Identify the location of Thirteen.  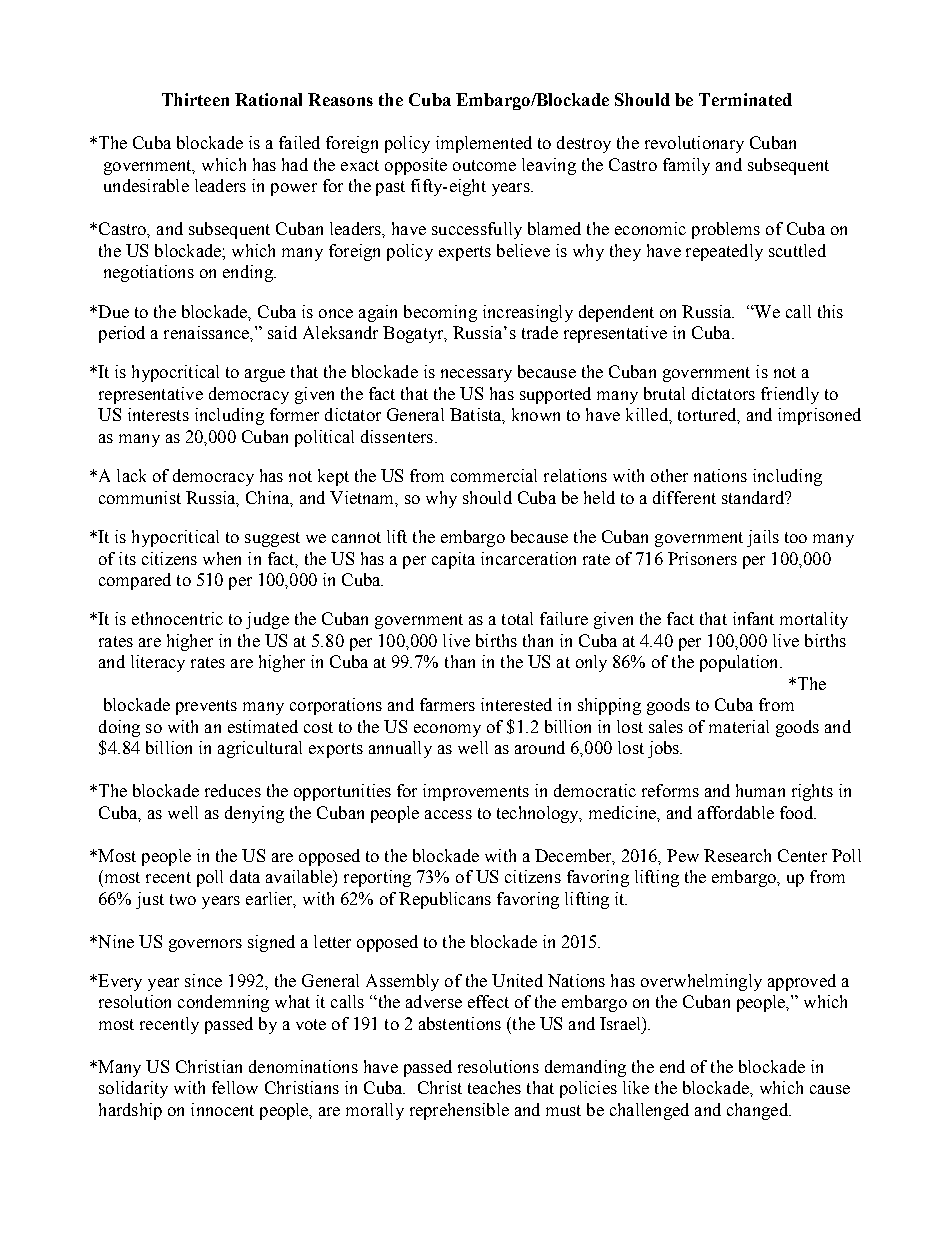
(195, 99).
